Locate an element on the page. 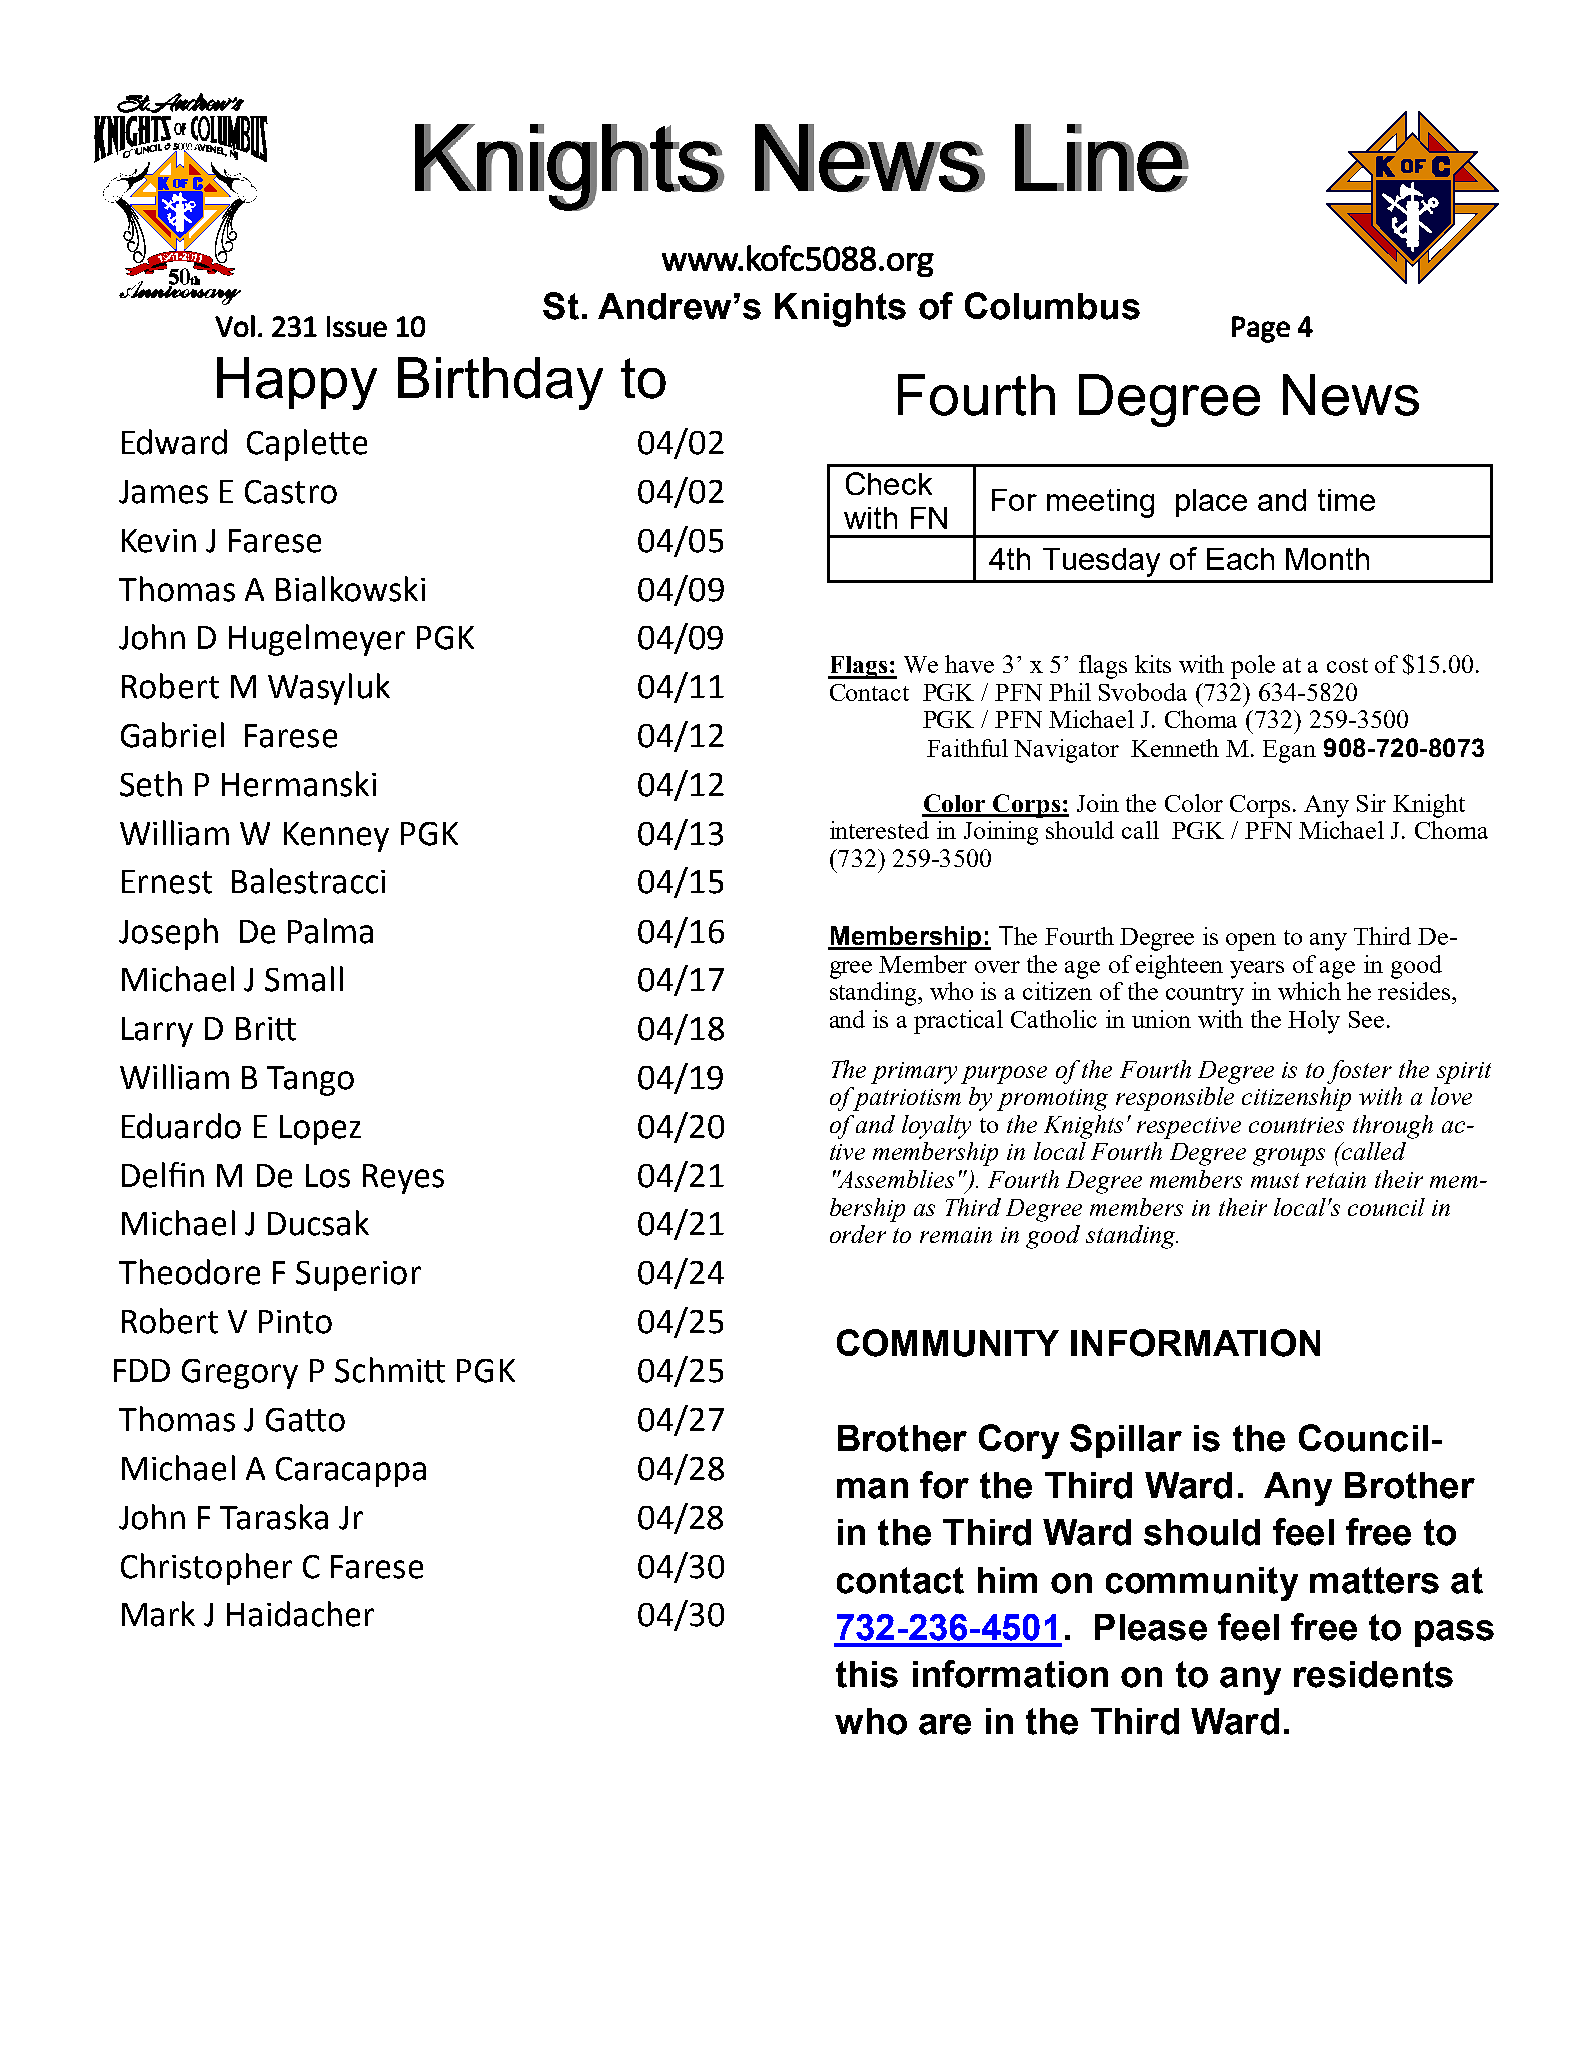  Kenney is located at coordinates (336, 837).
